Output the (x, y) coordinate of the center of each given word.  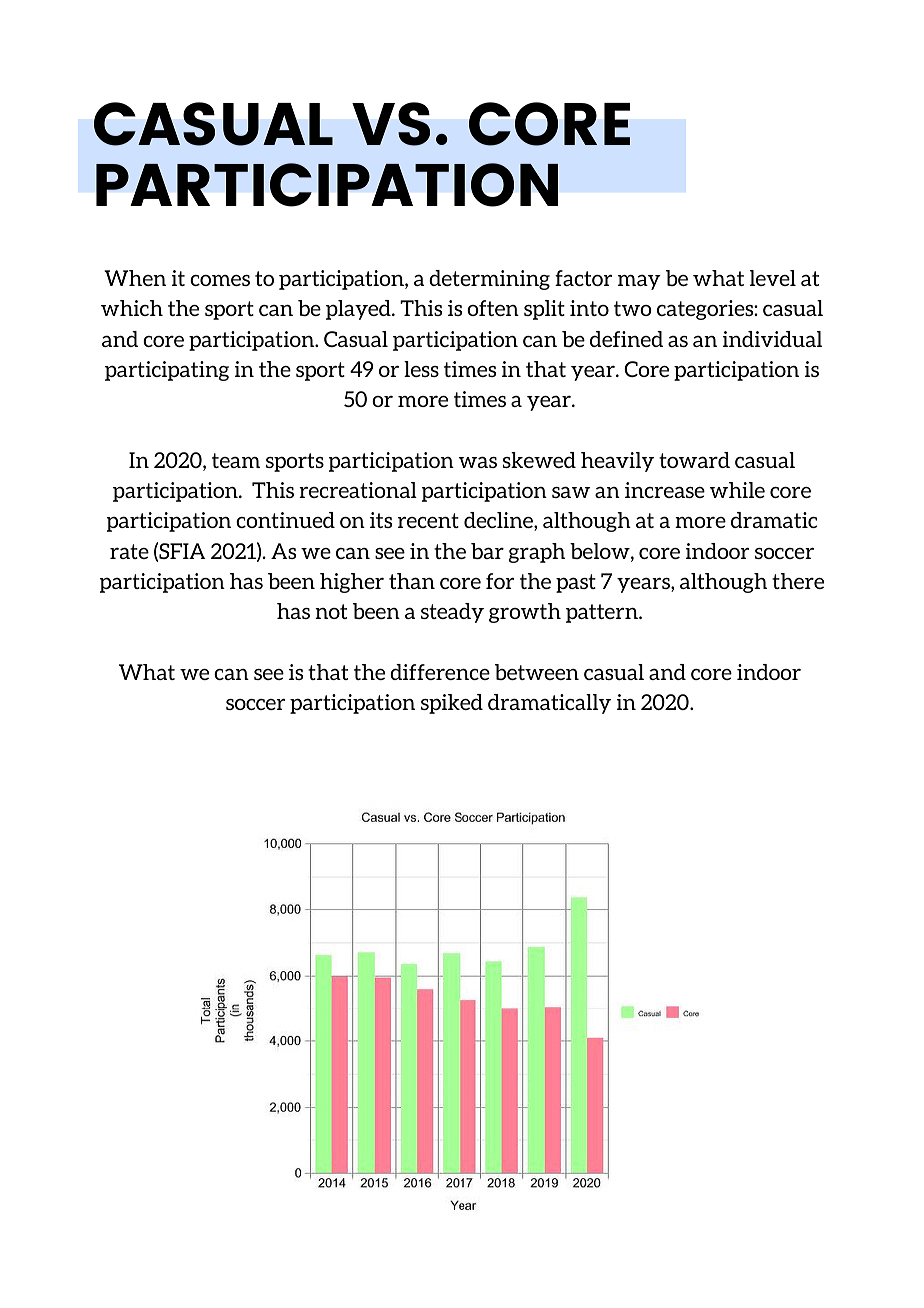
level (773, 278)
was (478, 462)
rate (129, 551)
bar (487, 551)
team (236, 460)
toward (694, 460)
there (798, 581)
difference (440, 672)
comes (220, 280)
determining (489, 280)
